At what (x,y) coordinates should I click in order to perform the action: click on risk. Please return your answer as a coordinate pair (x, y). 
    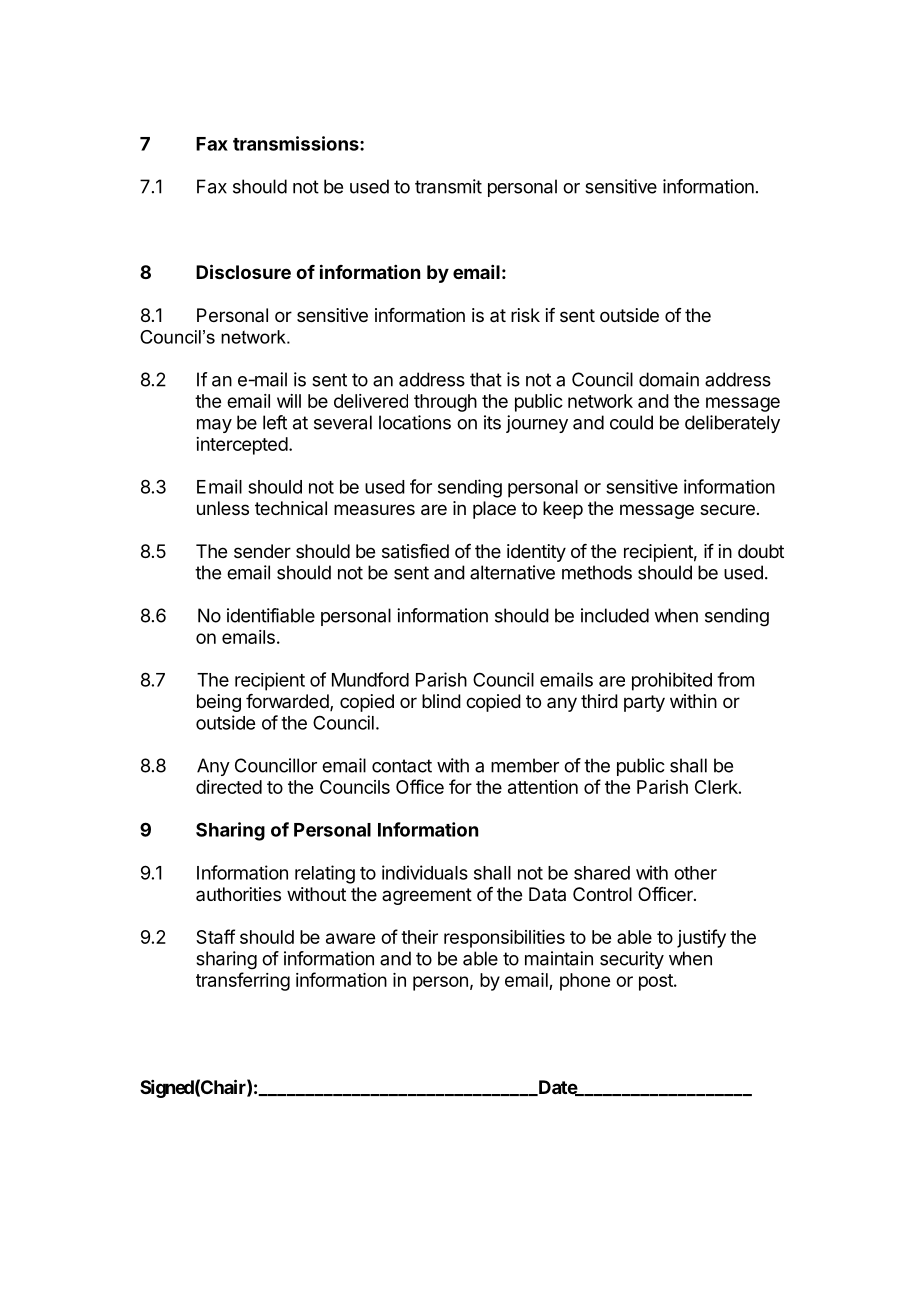
    Looking at the image, I should click on (525, 315).
